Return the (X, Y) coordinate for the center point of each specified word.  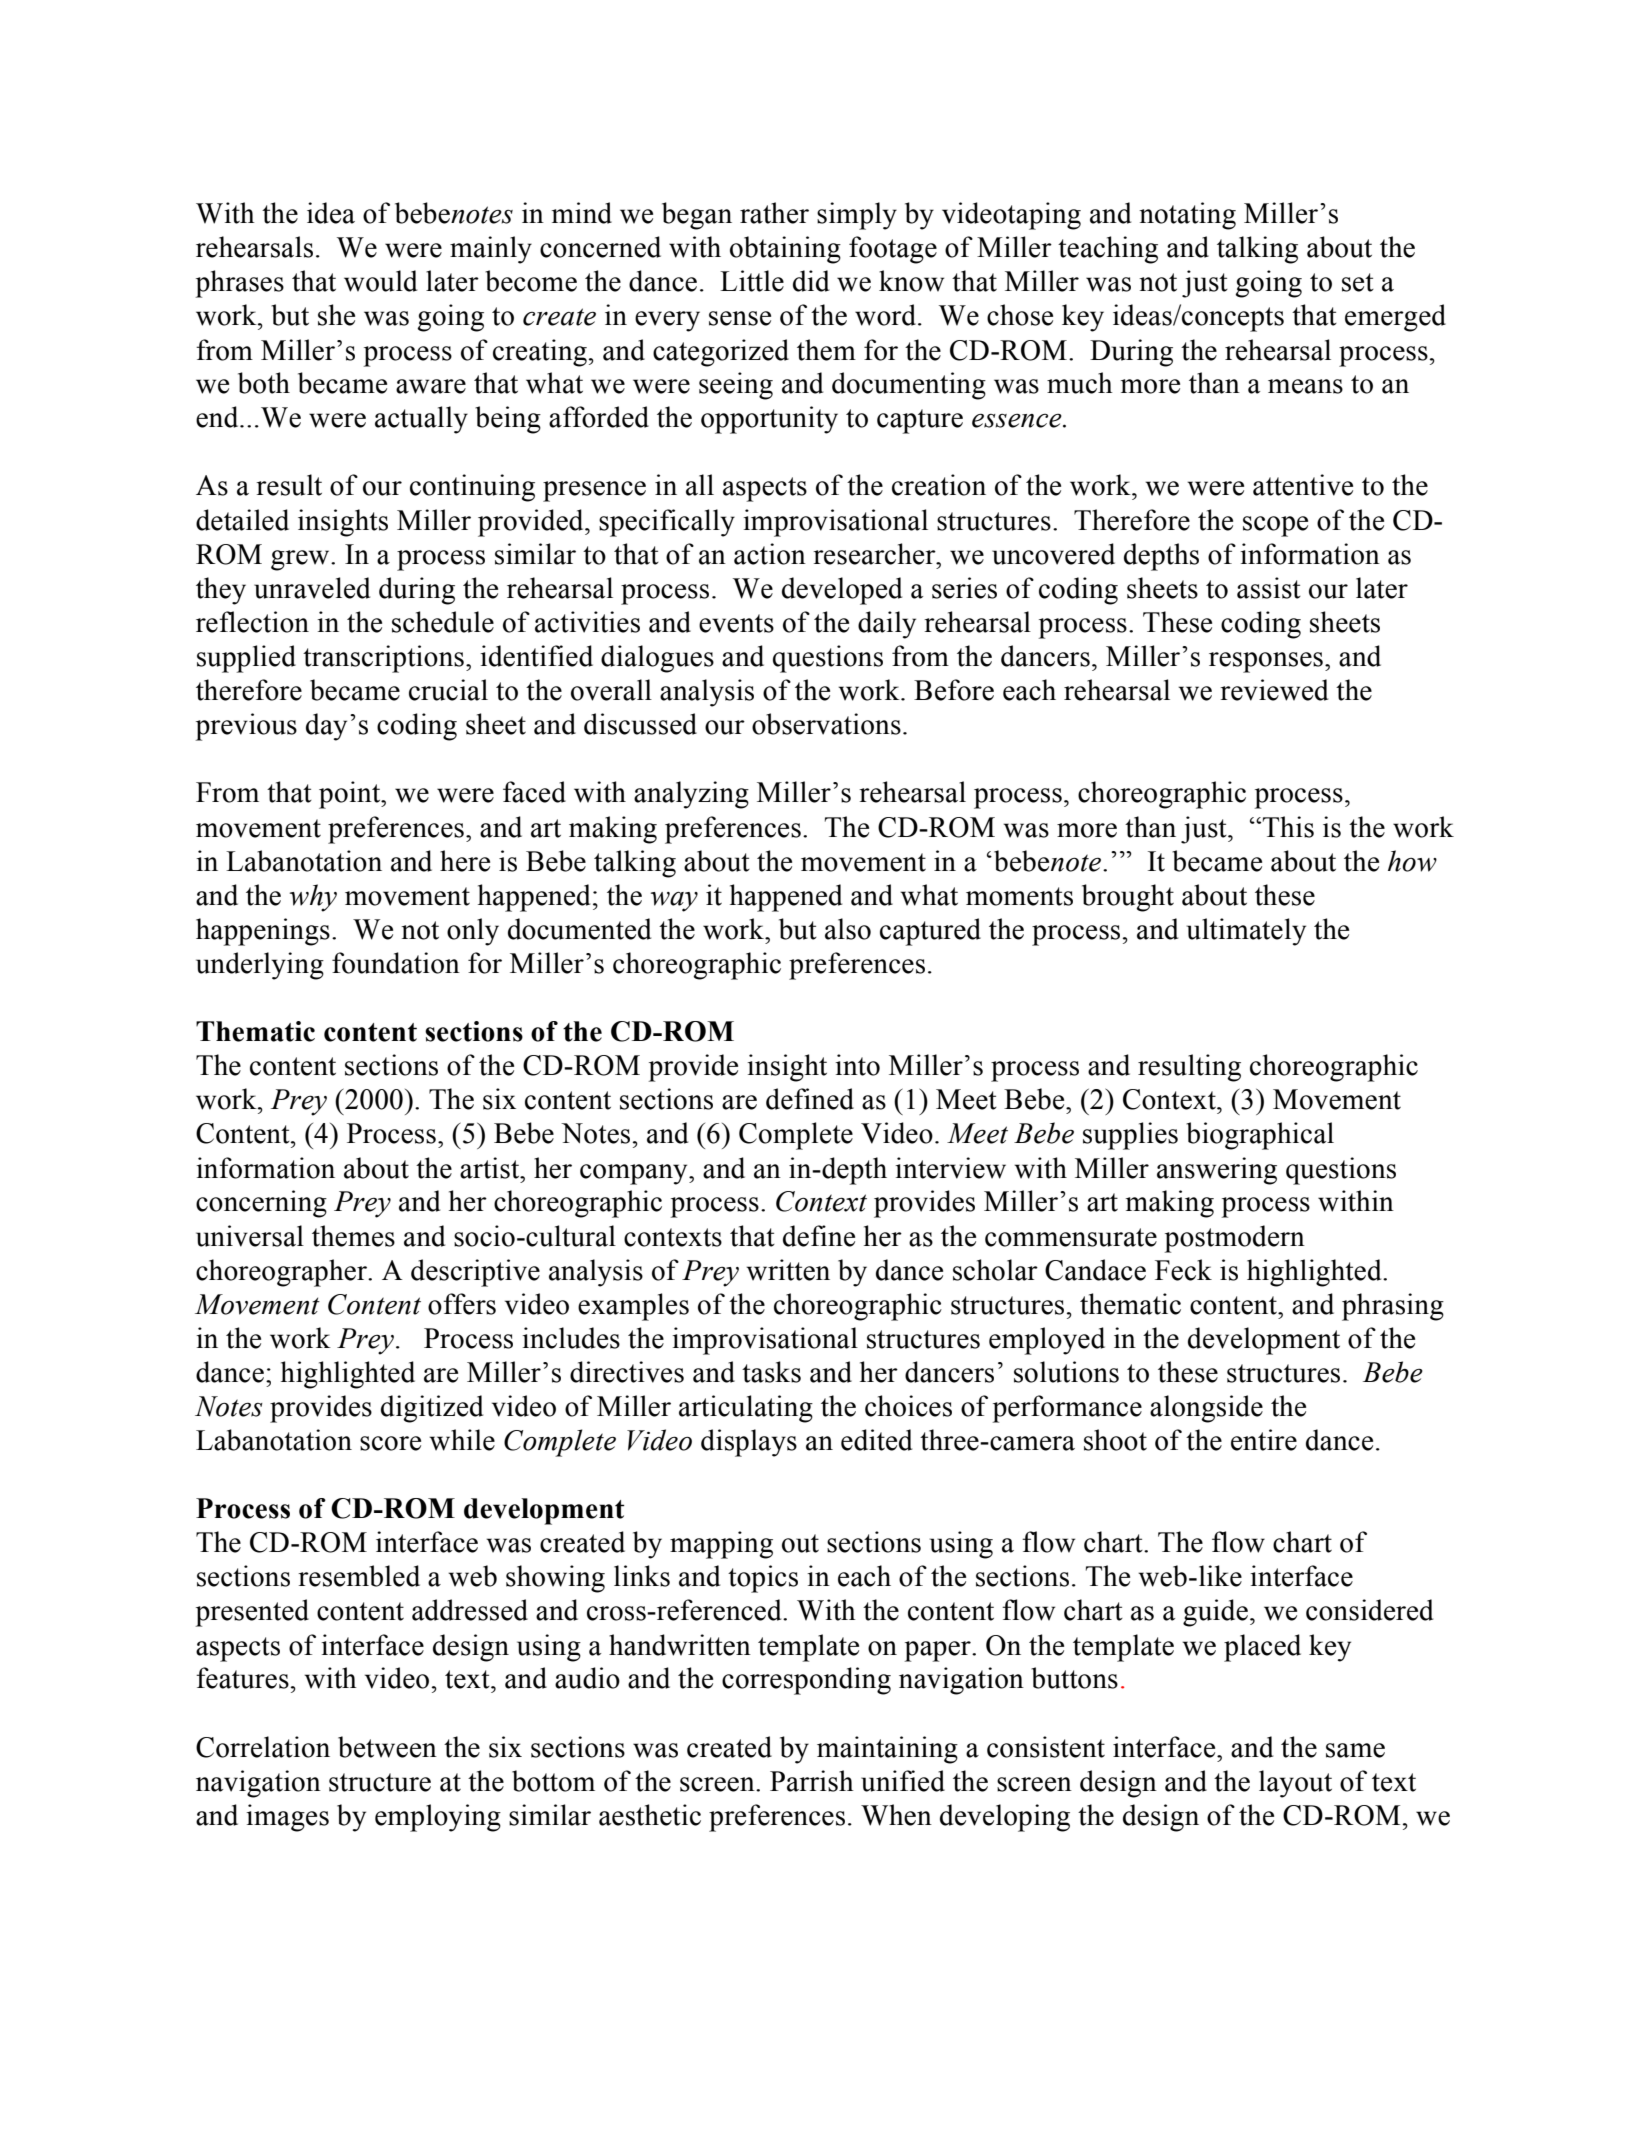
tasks (771, 1372)
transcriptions (383, 659)
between (387, 1747)
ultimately (1246, 932)
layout (1295, 1784)
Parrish (812, 1781)
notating (1187, 216)
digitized (432, 1409)
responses (1266, 662)
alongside (1206, 1409)
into (857, 1065)
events (736, 623)
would (380, 281)
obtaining (785, 250)
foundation (396, 963)
